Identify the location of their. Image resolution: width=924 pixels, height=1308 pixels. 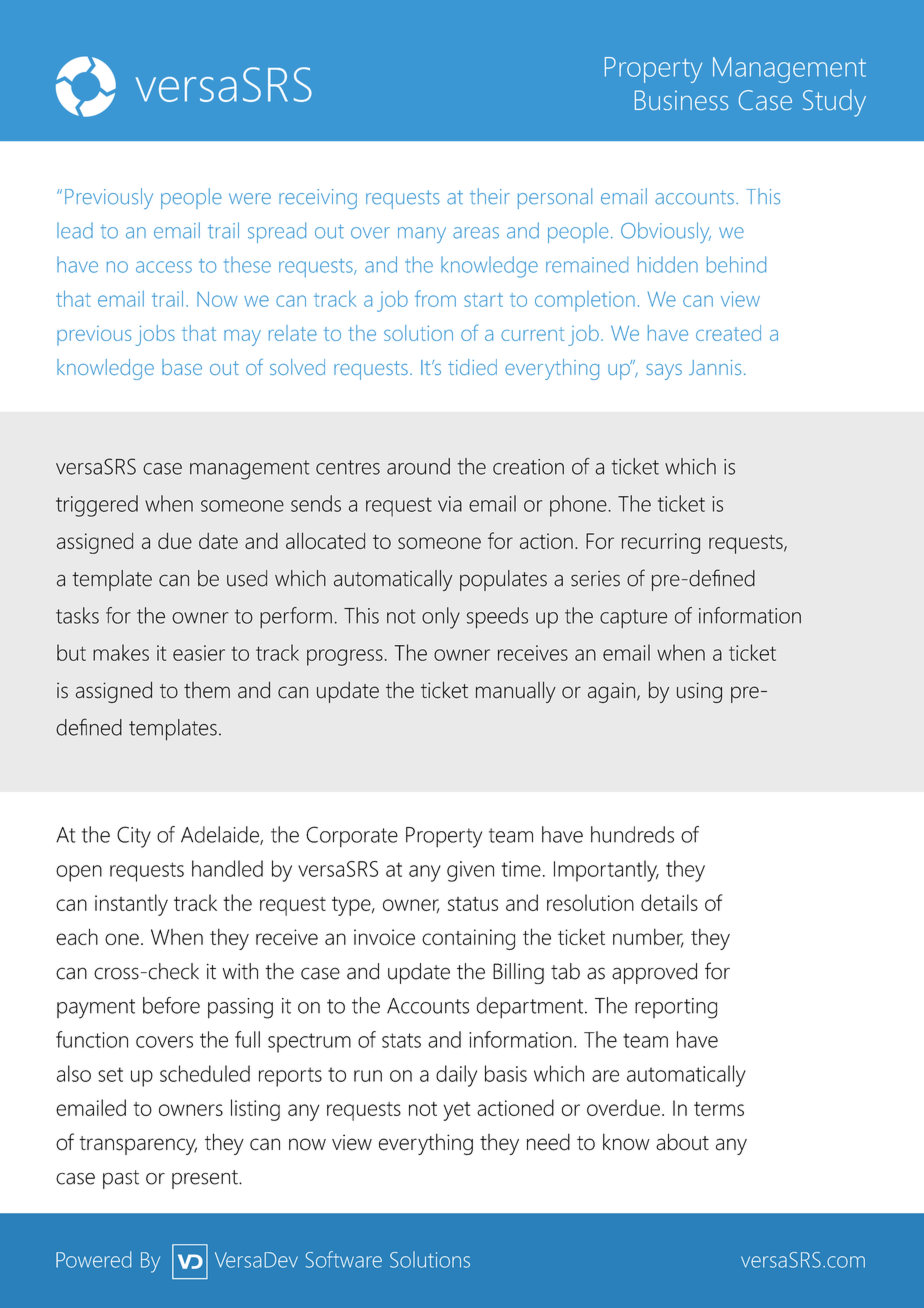
(490, 196).
